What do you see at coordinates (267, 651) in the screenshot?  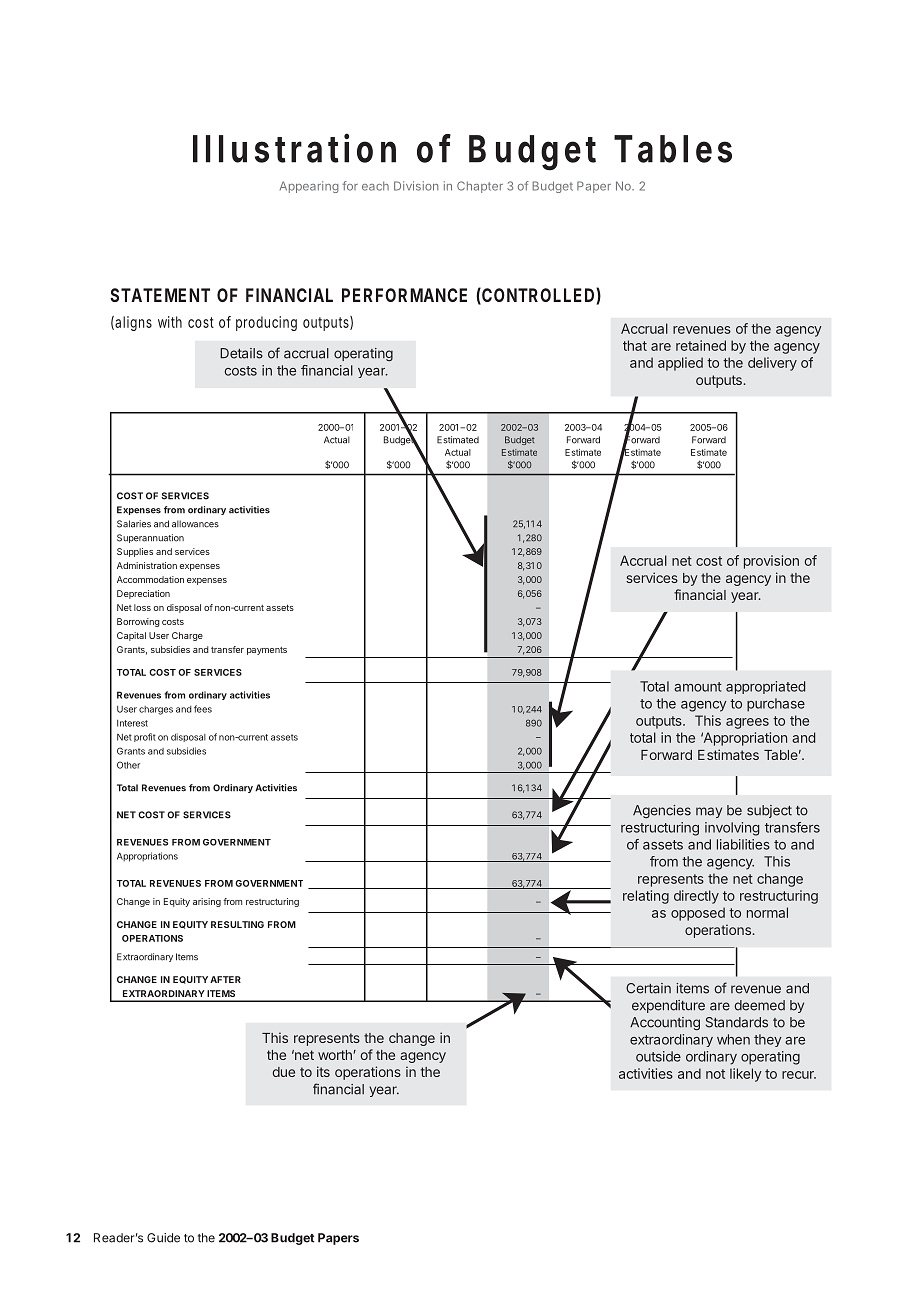 I see `payments` at bounding box center [267, 651].
